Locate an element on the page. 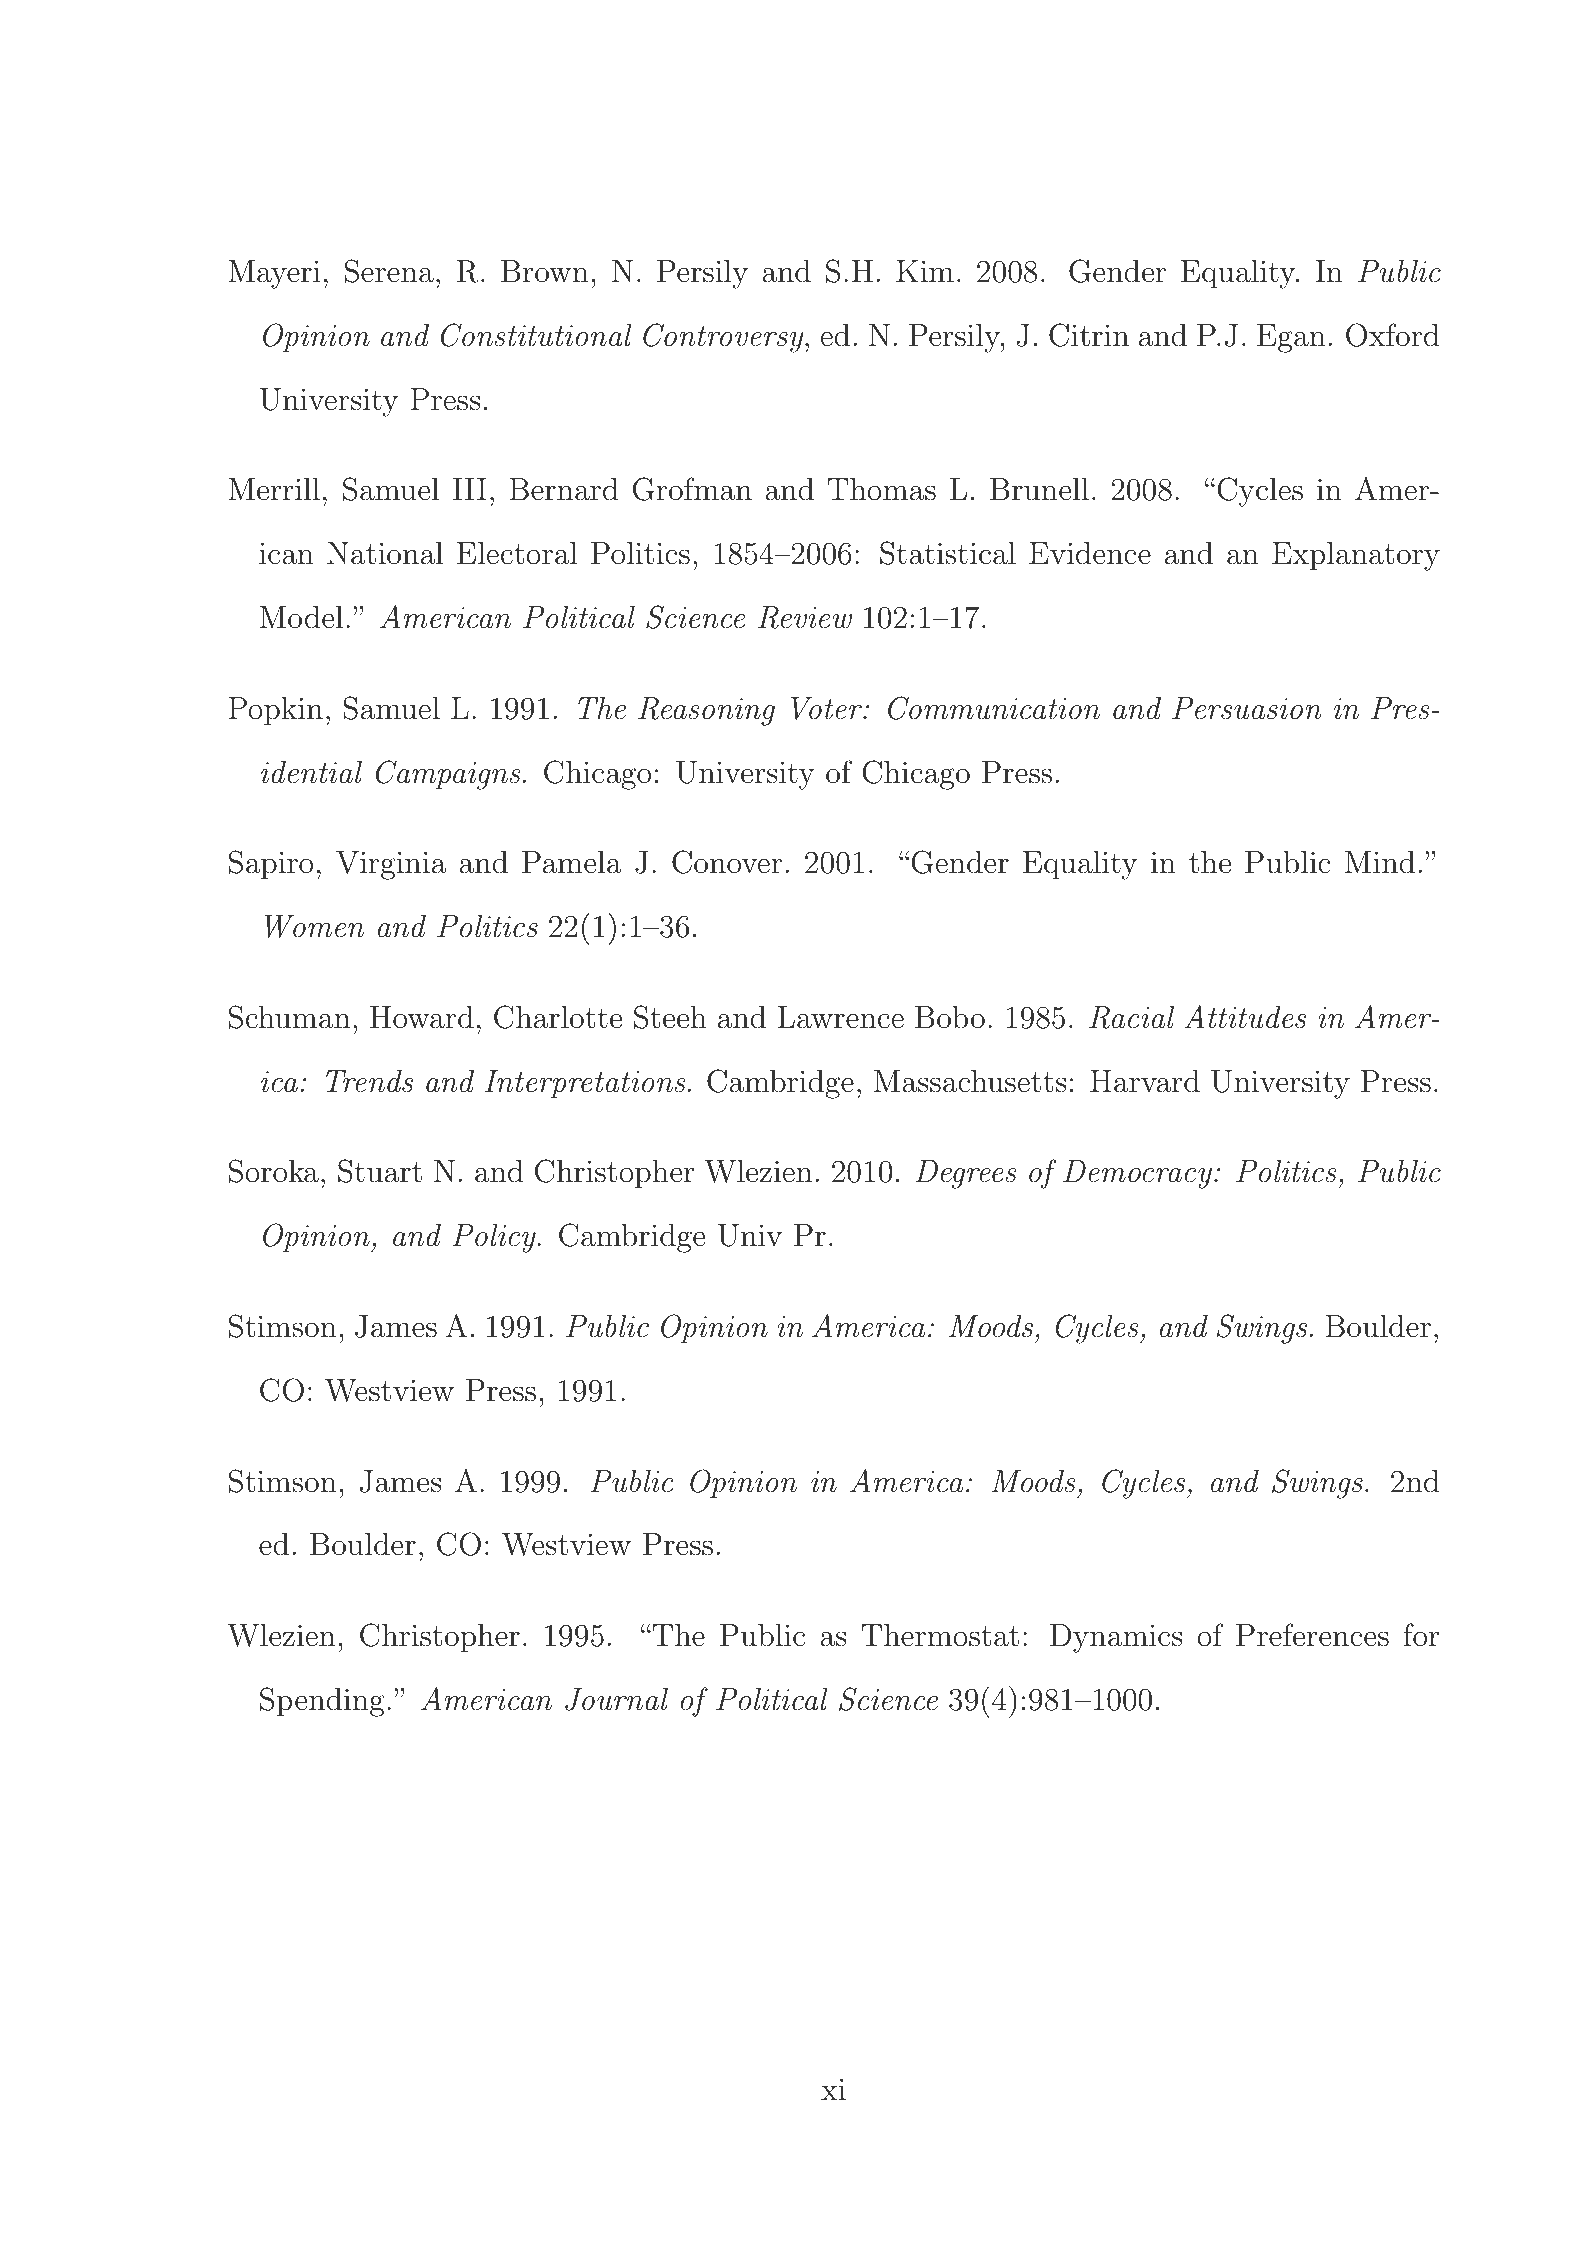 The height and width of the document is (2252, 1592). Stuart is located at coordinates (380, 1171).
